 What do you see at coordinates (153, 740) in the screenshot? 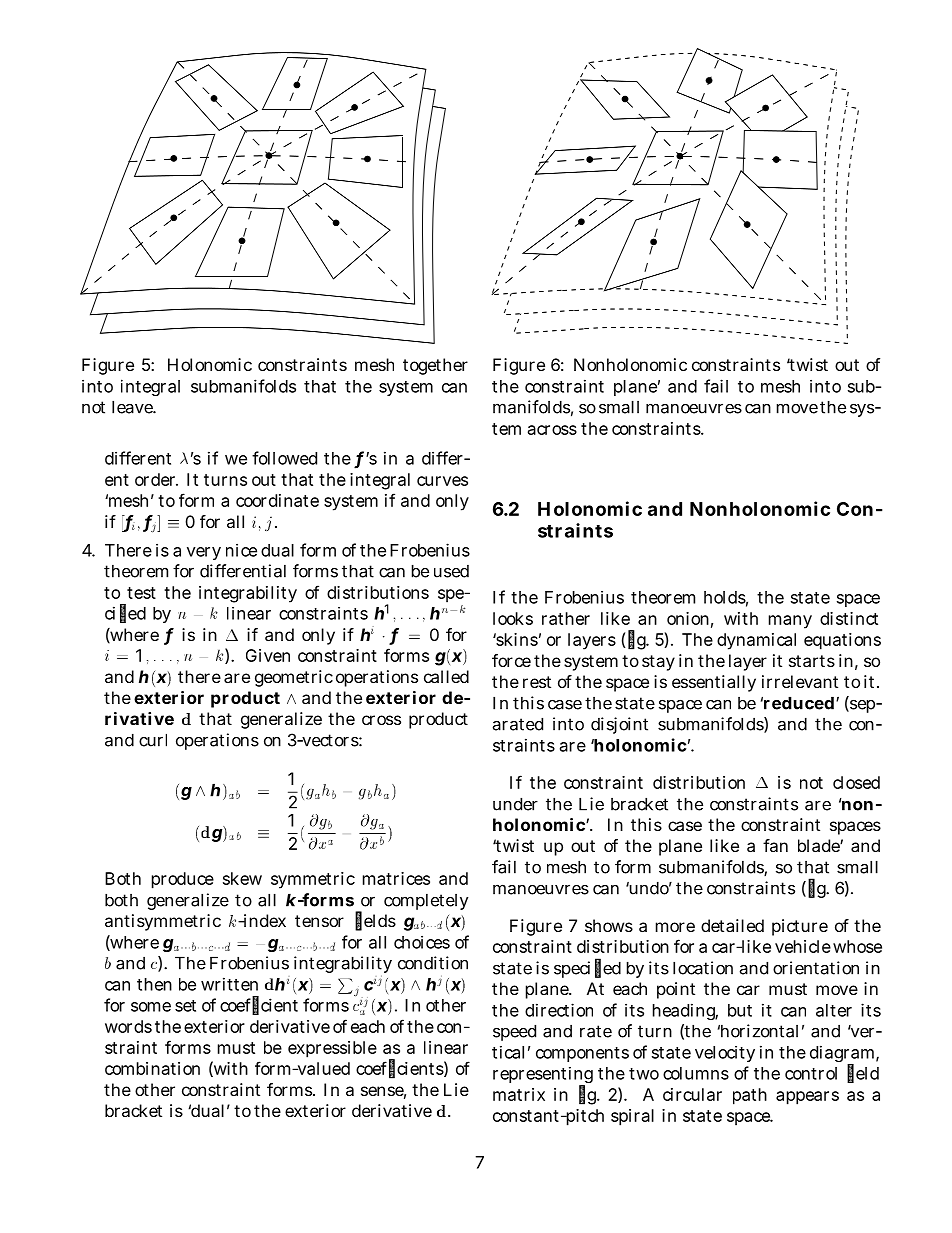
I see `curl` at bounding box center [153, 740].
